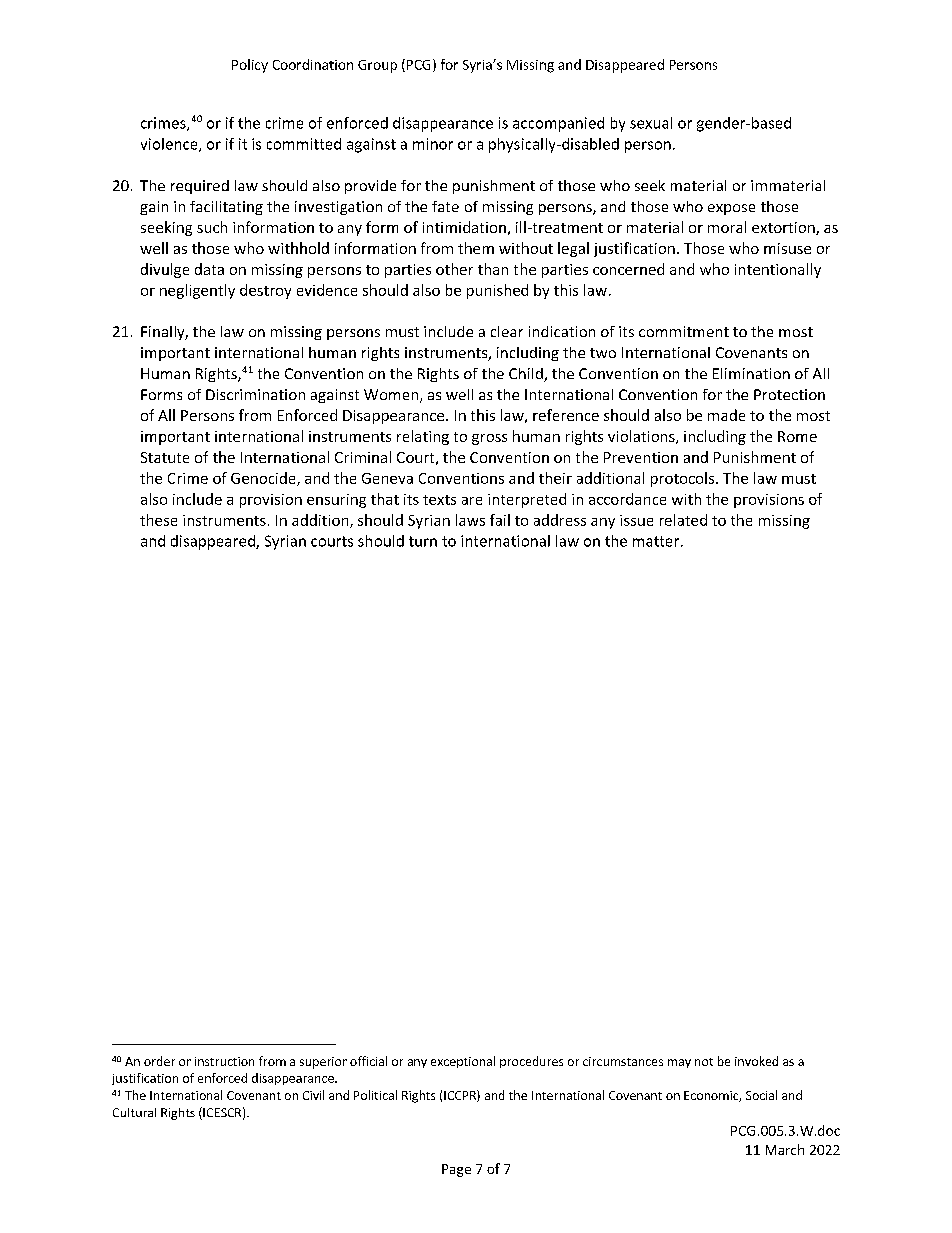 The height and width of the screenshot is (1233, 952). Describe the element at coordinates (134, 1112) in the screenshot. I see `Cultural` at that location.
